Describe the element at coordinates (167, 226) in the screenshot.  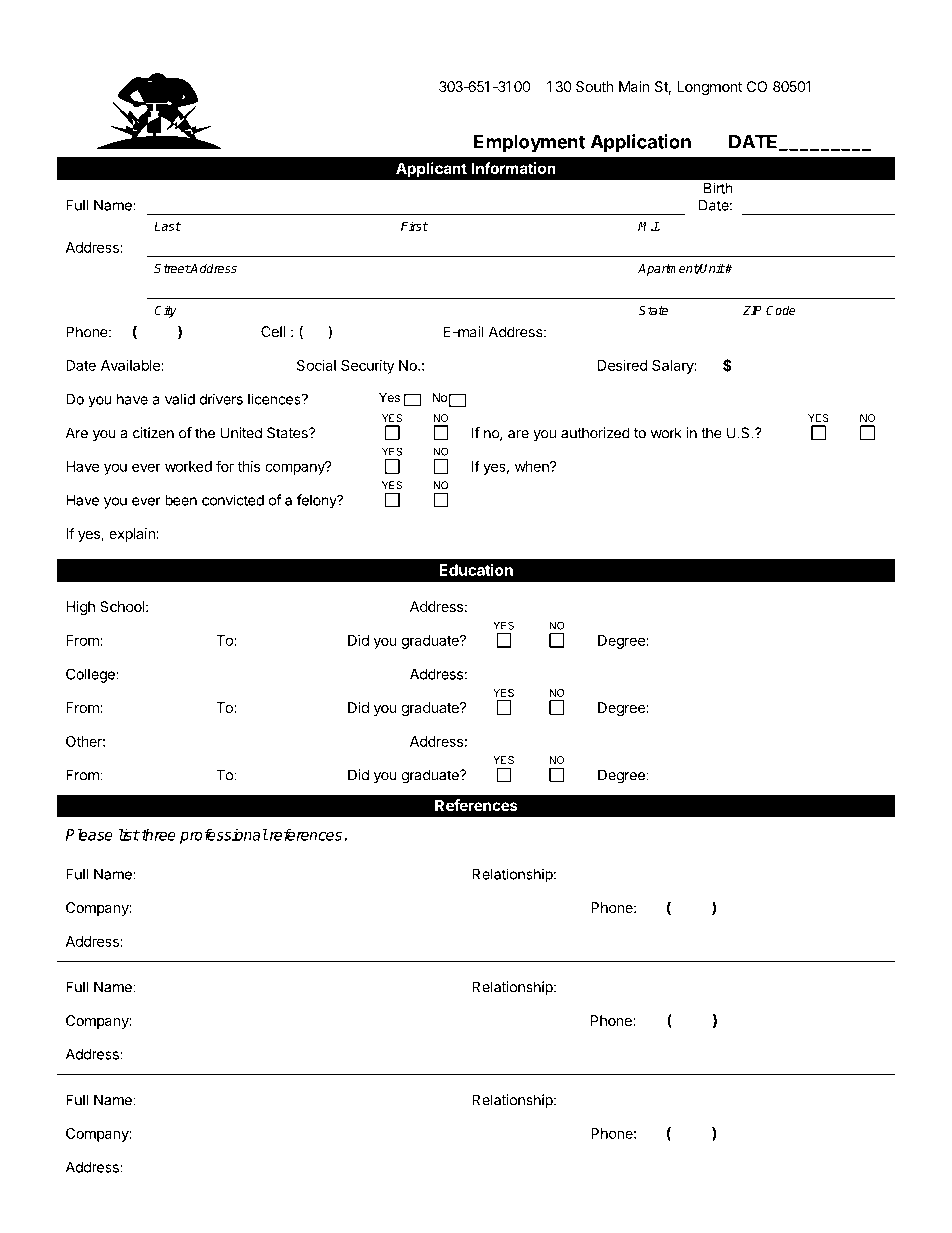
I see `Last` at that location.
